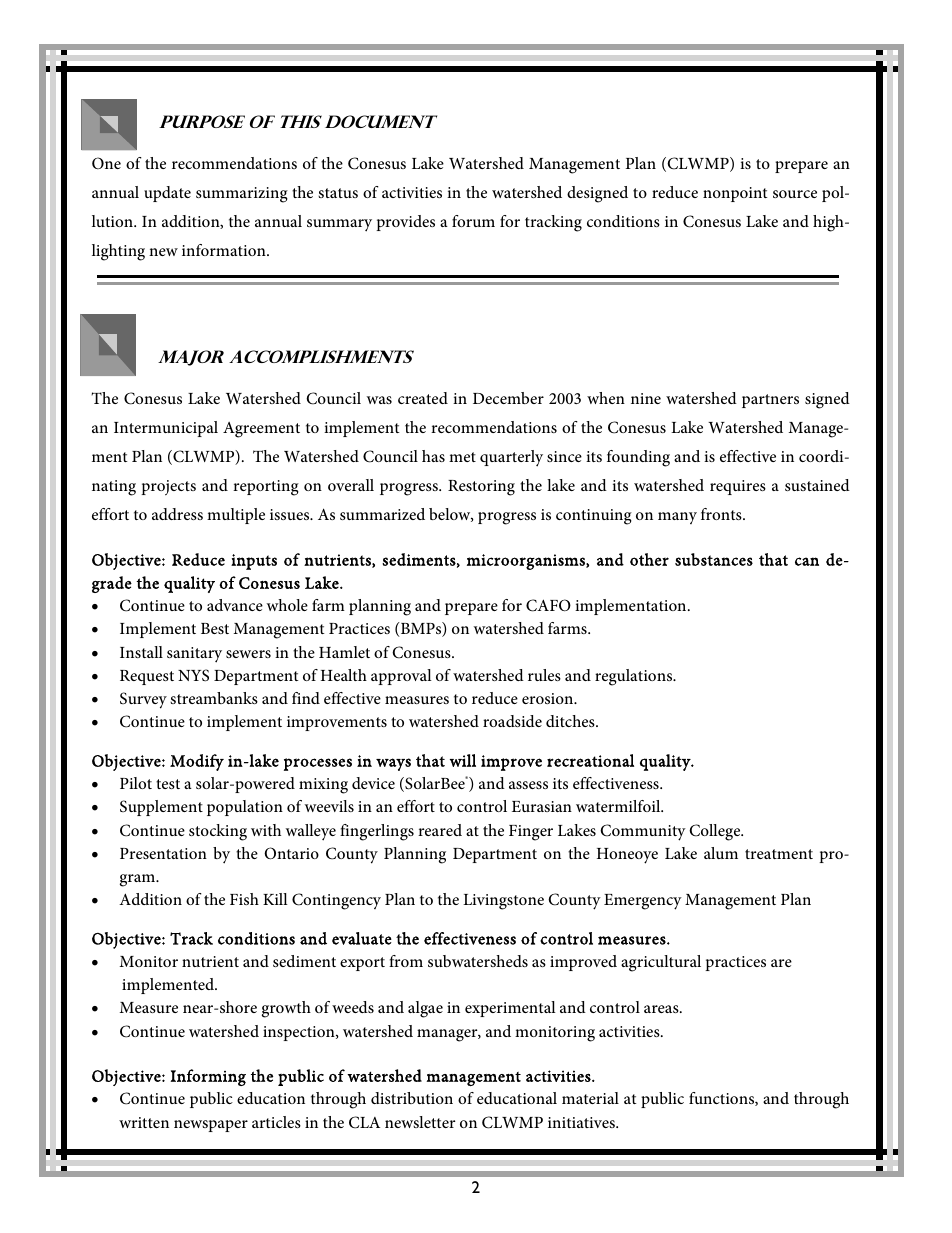 This screenshot has width=952, height=1233. Describe the element at coordinates (208, 1077) in the screenshot. I see `Informing` at that location.
